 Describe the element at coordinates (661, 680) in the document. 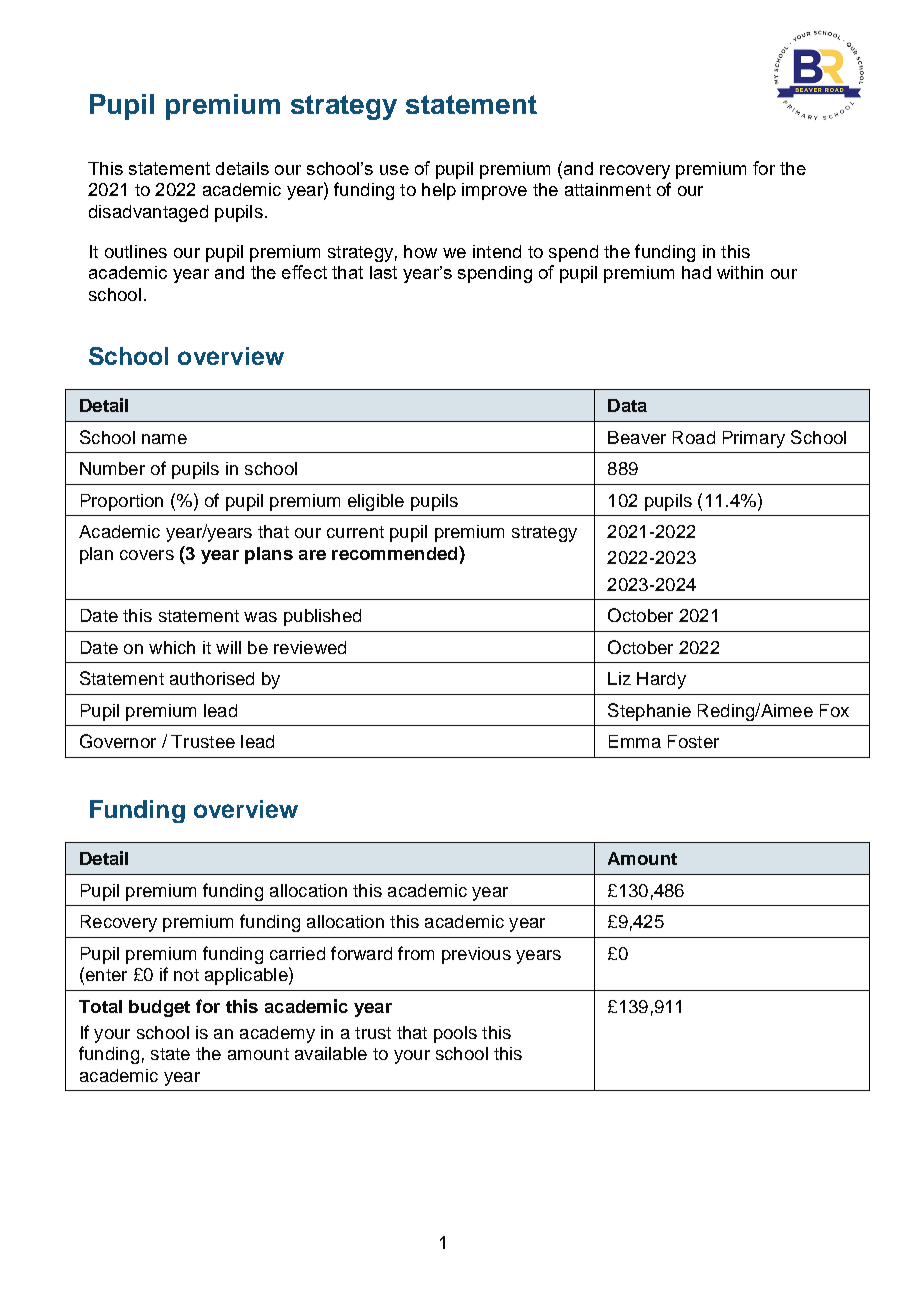

I see `Hardy` at that location.
